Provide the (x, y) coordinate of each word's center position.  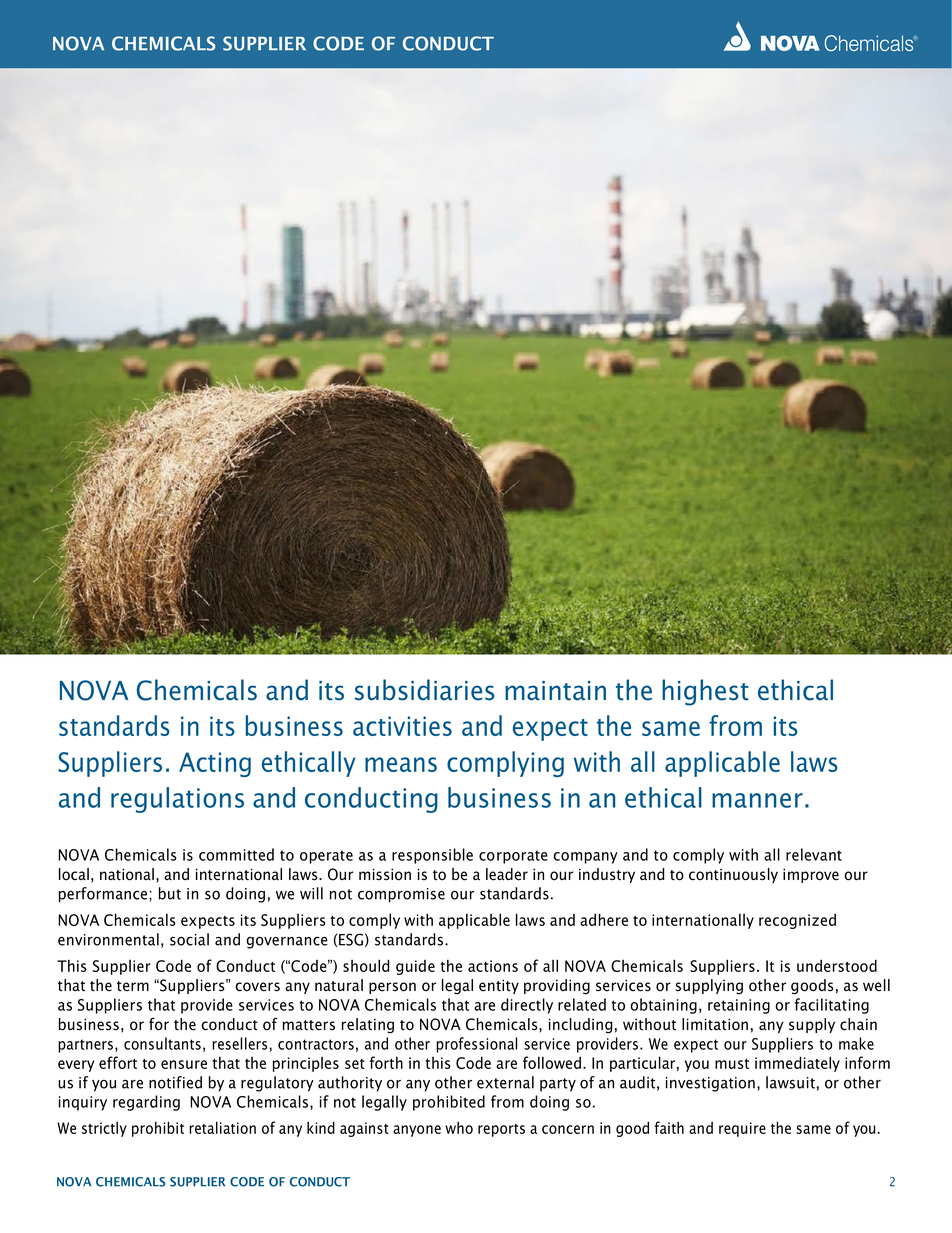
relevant (814, 854)
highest (705, 692)
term (133, 986)
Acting (215, 764)
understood (837, 965)
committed (236, 854)
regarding (146, 1103)
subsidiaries (425, 690)
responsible (432, 856)
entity (499, 986)
